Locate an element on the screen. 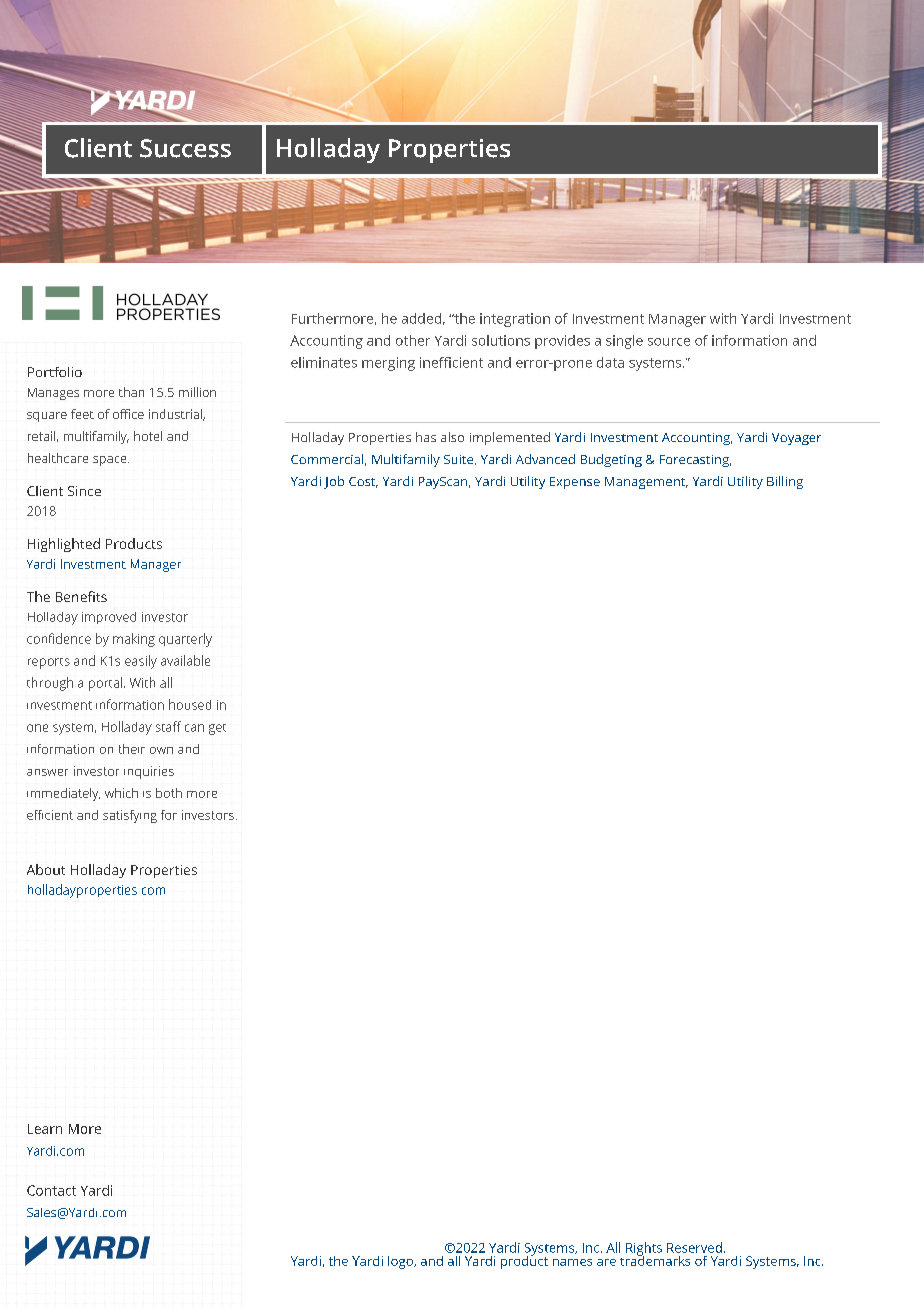 The width and height of the screenshot is (924, 1308). merging is located at coordinates (388, 364).
